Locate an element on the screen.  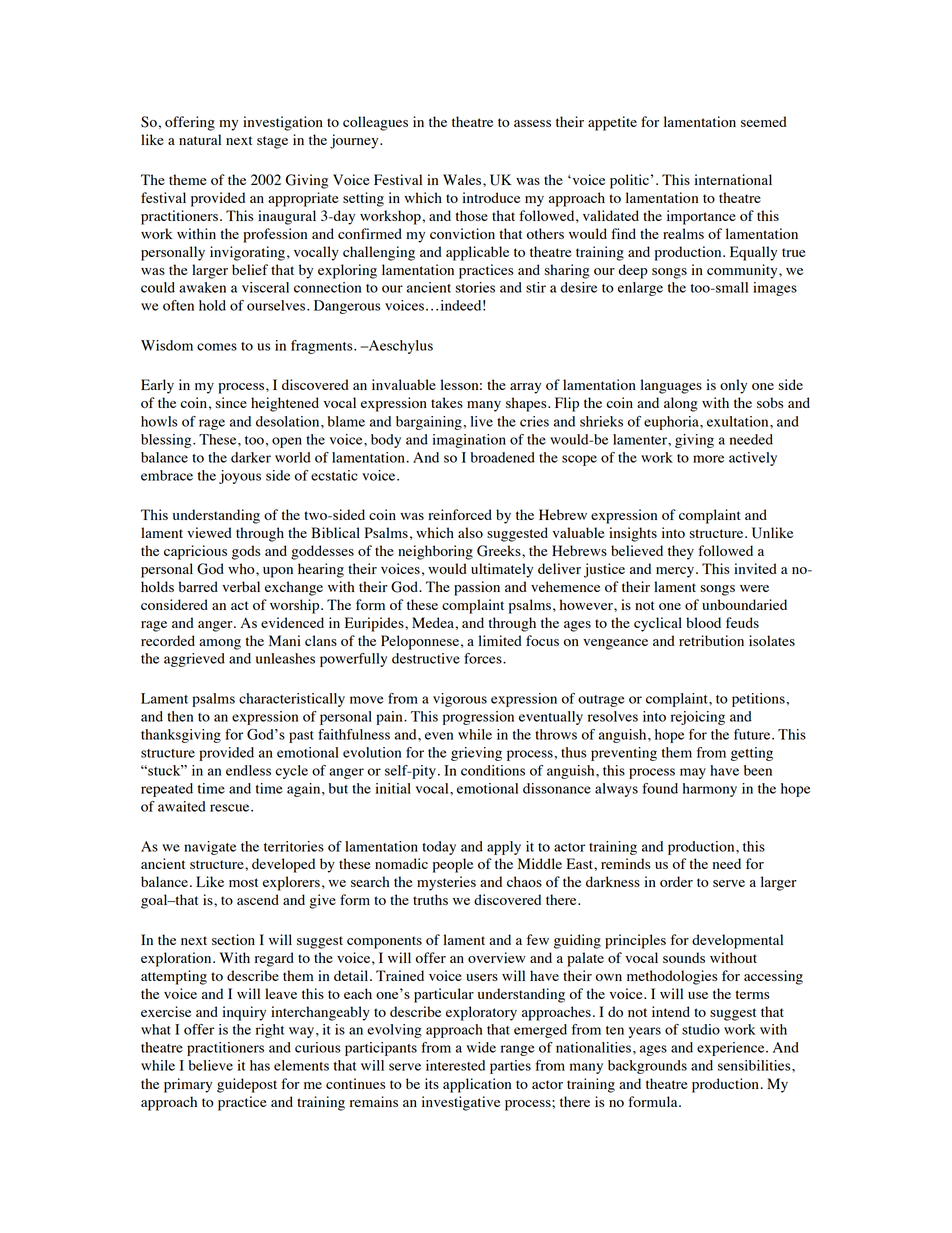
Wales is located at coordinates (463, 179).
